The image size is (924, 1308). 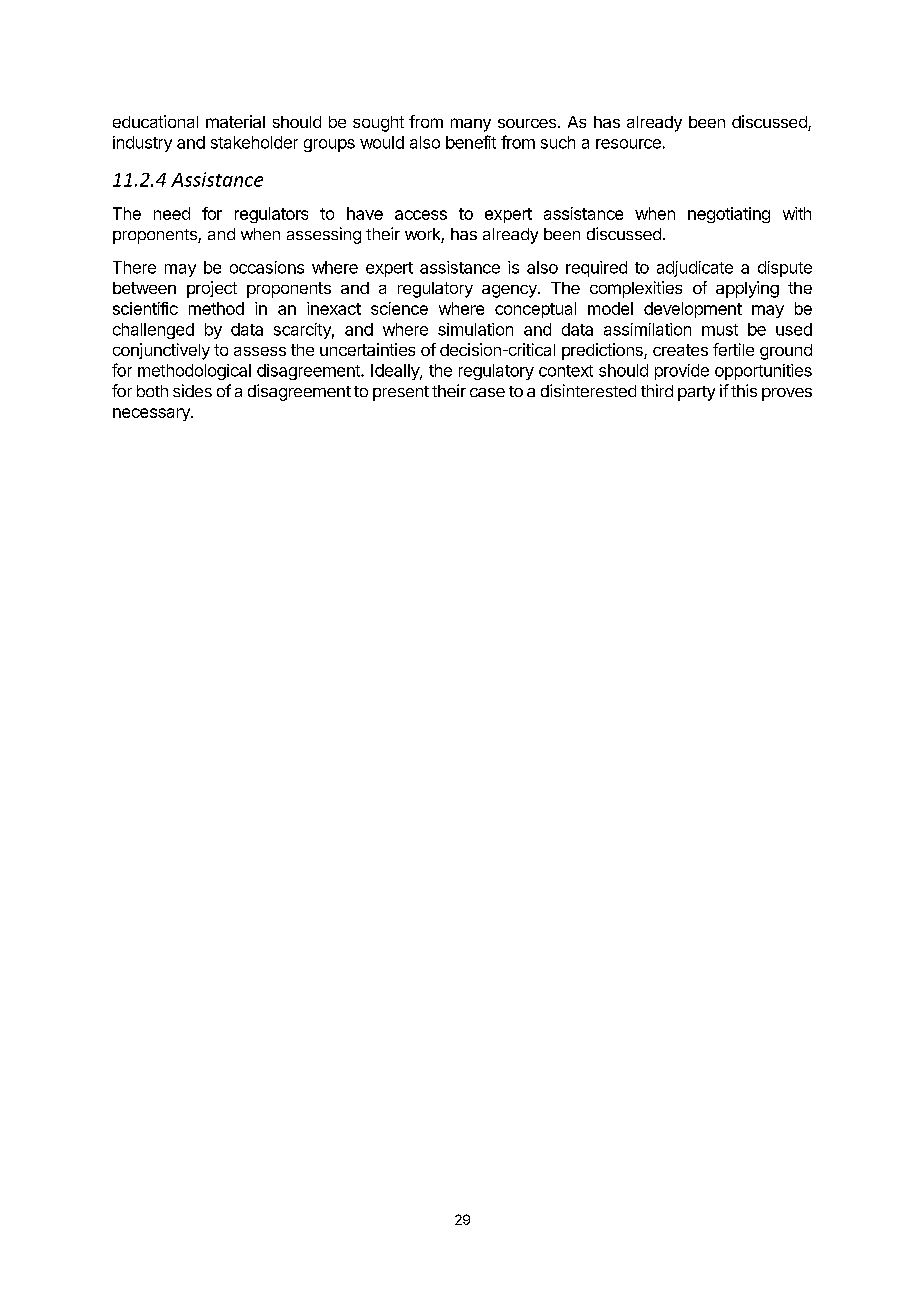 I want to click on resource, so click(x=628, y=144).
